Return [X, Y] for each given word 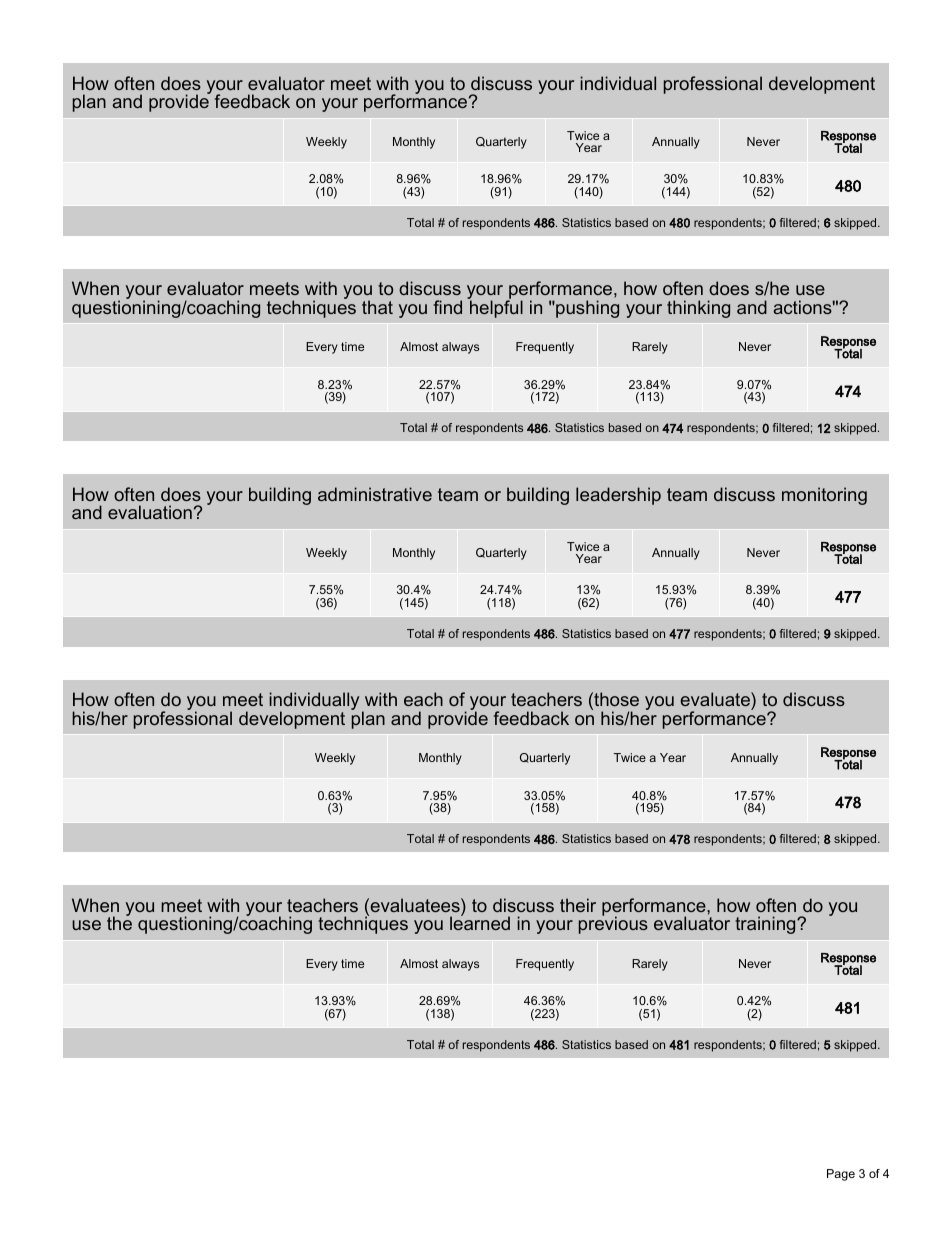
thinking [698, 309]
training [766, 925]
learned [480, 922]
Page [841, 1175]
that [377, 307]
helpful [495, 308]
